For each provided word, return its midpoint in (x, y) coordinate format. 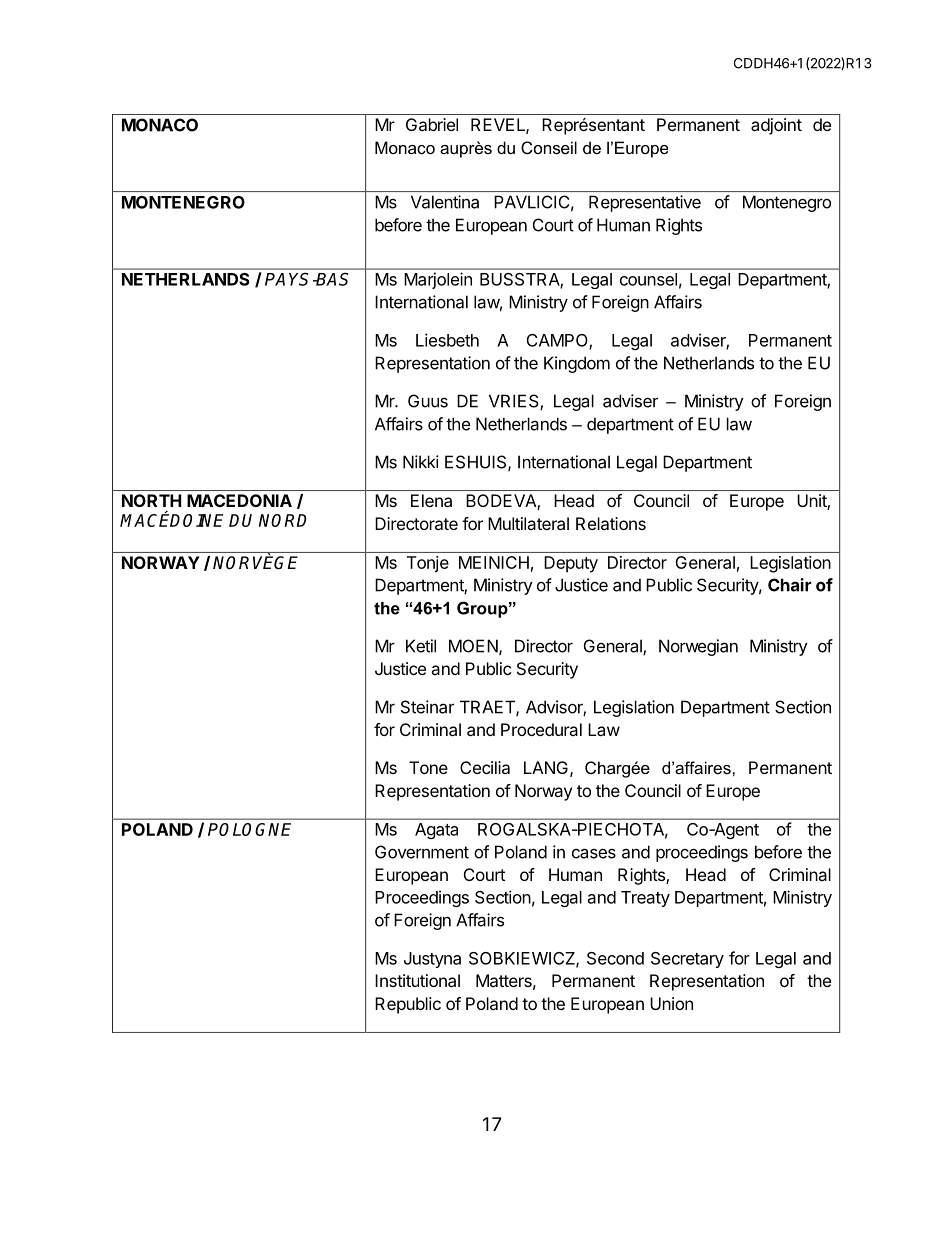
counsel (648, 279)
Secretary (687, 960)
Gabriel (432, 124)
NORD (283, 520)
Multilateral (528, 523)
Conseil (549, 147)
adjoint (776, 126)
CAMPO (558, 341)
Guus (428, 401)
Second (615, 958)
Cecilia (485, 767)
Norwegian (698, 647)
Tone (428, 767)
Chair (789, 585)
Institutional (417, 980)
